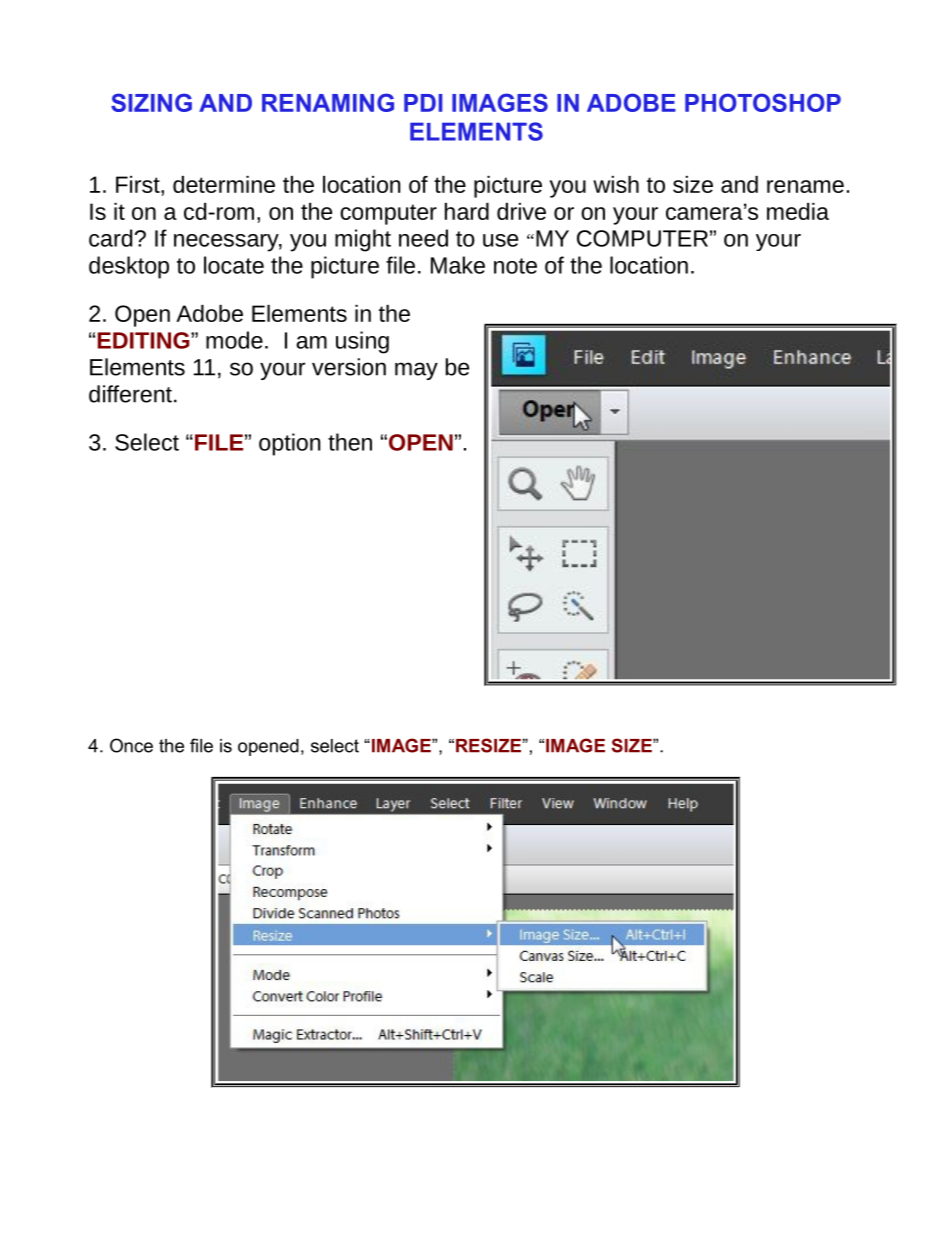  What do you see at coordinates (349, 367) in the document?
I see `version` at bounding box center [349, 367].
